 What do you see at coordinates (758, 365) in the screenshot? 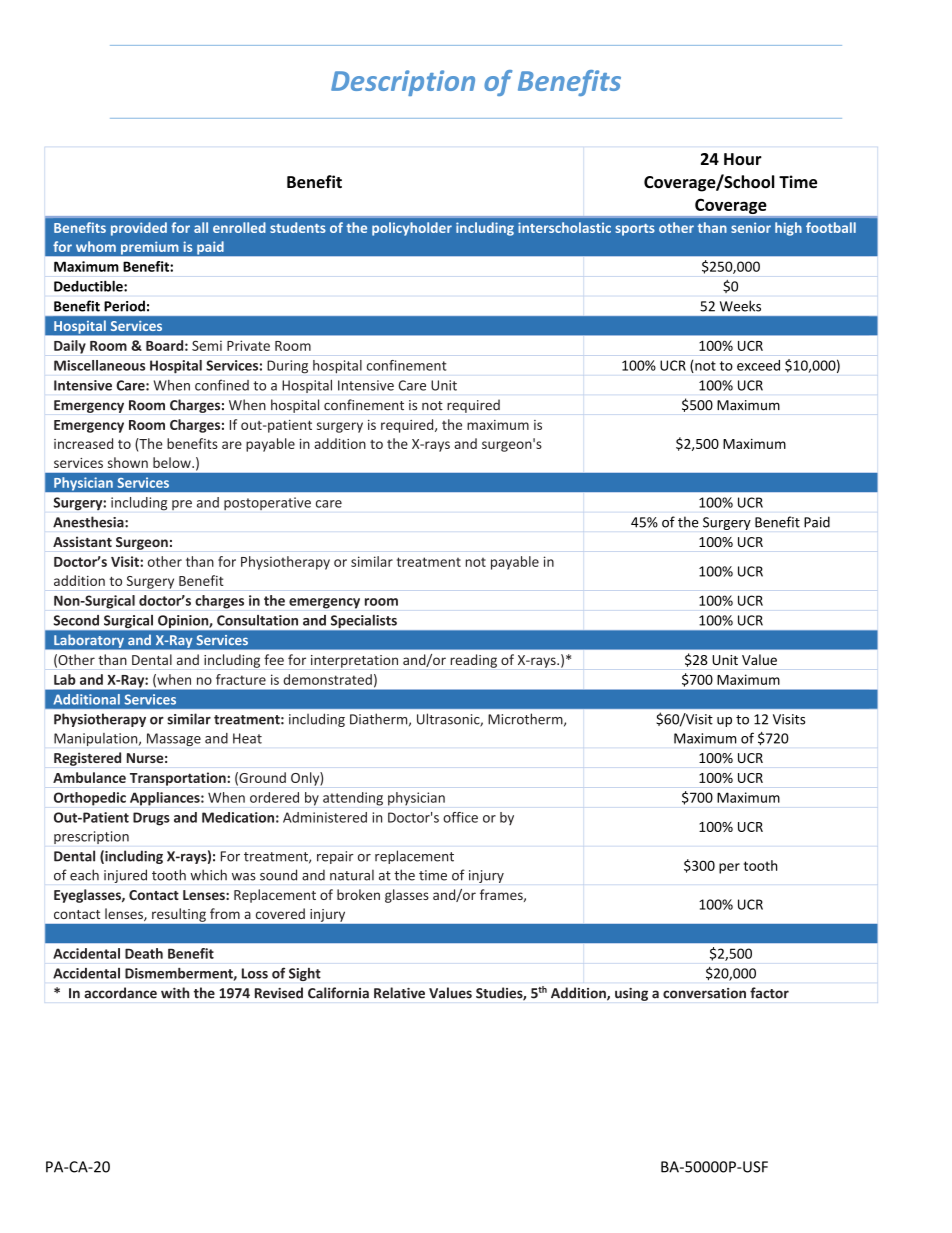
I see `exceed` at bounding box center [758, 365].
